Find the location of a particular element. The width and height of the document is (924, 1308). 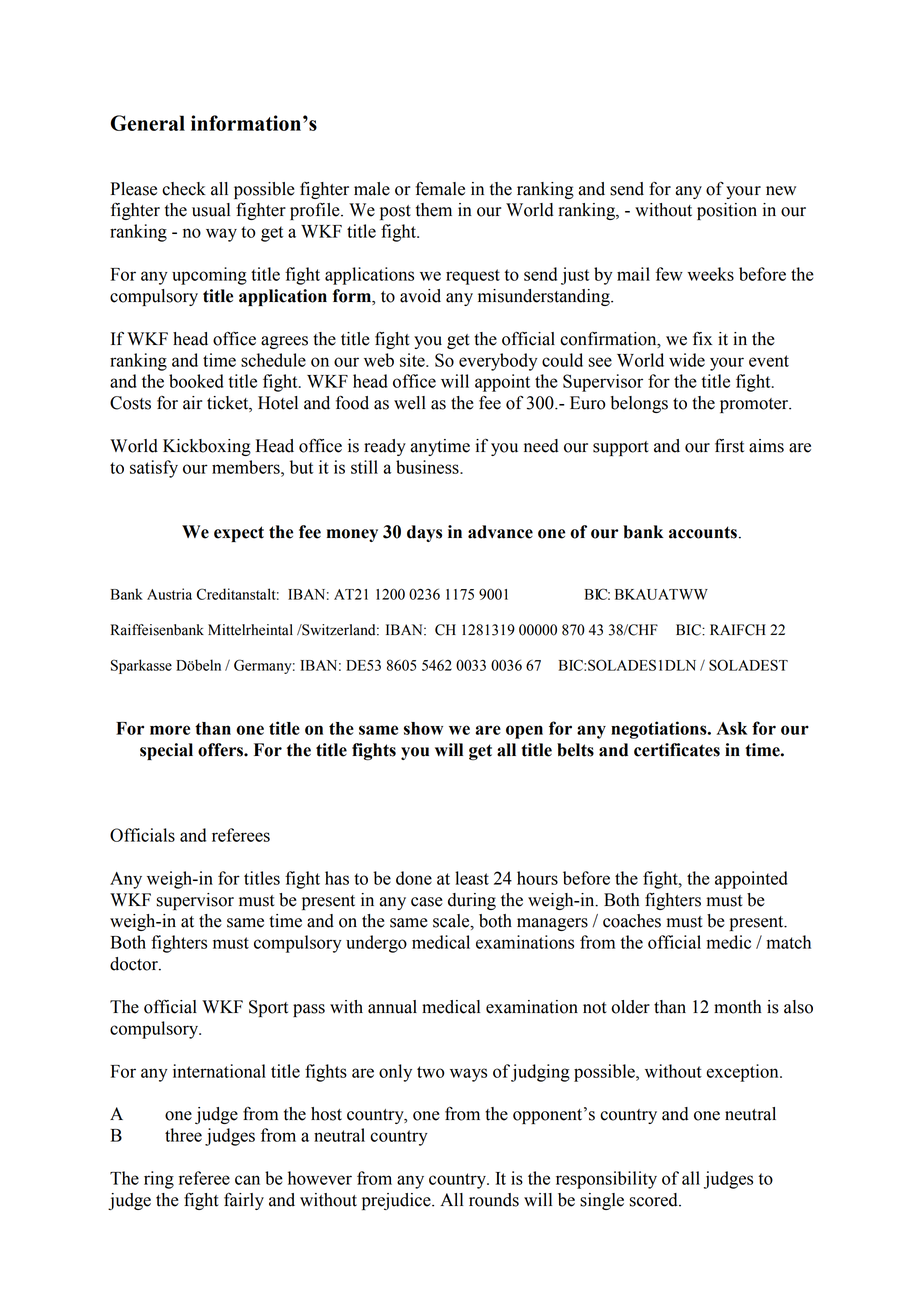

certificates is located at coordinates (677, 750).
